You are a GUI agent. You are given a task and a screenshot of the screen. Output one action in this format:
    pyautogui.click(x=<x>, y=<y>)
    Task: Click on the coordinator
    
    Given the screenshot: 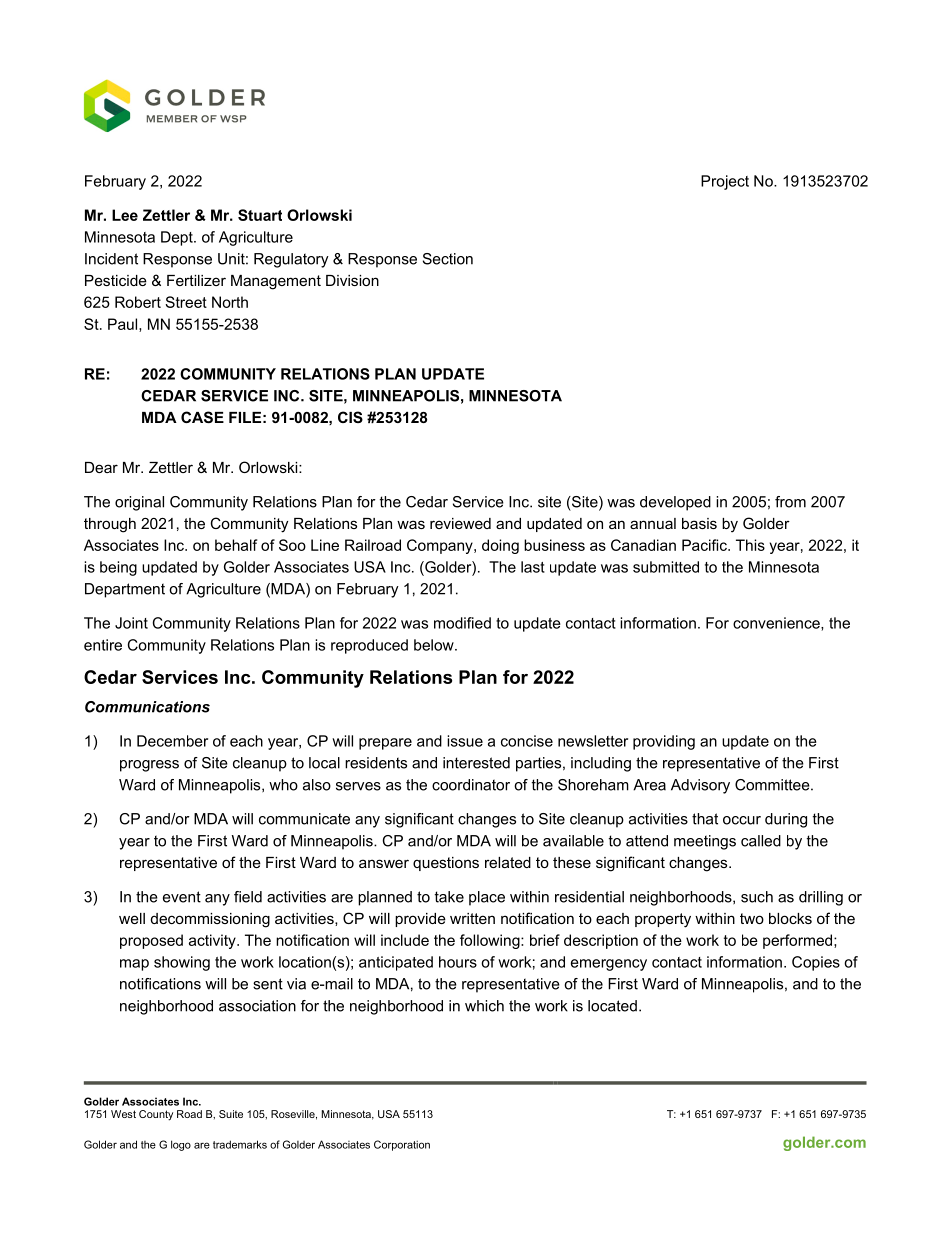 What is the action you would take?
    pyautogui.click(x=471, y=785)
